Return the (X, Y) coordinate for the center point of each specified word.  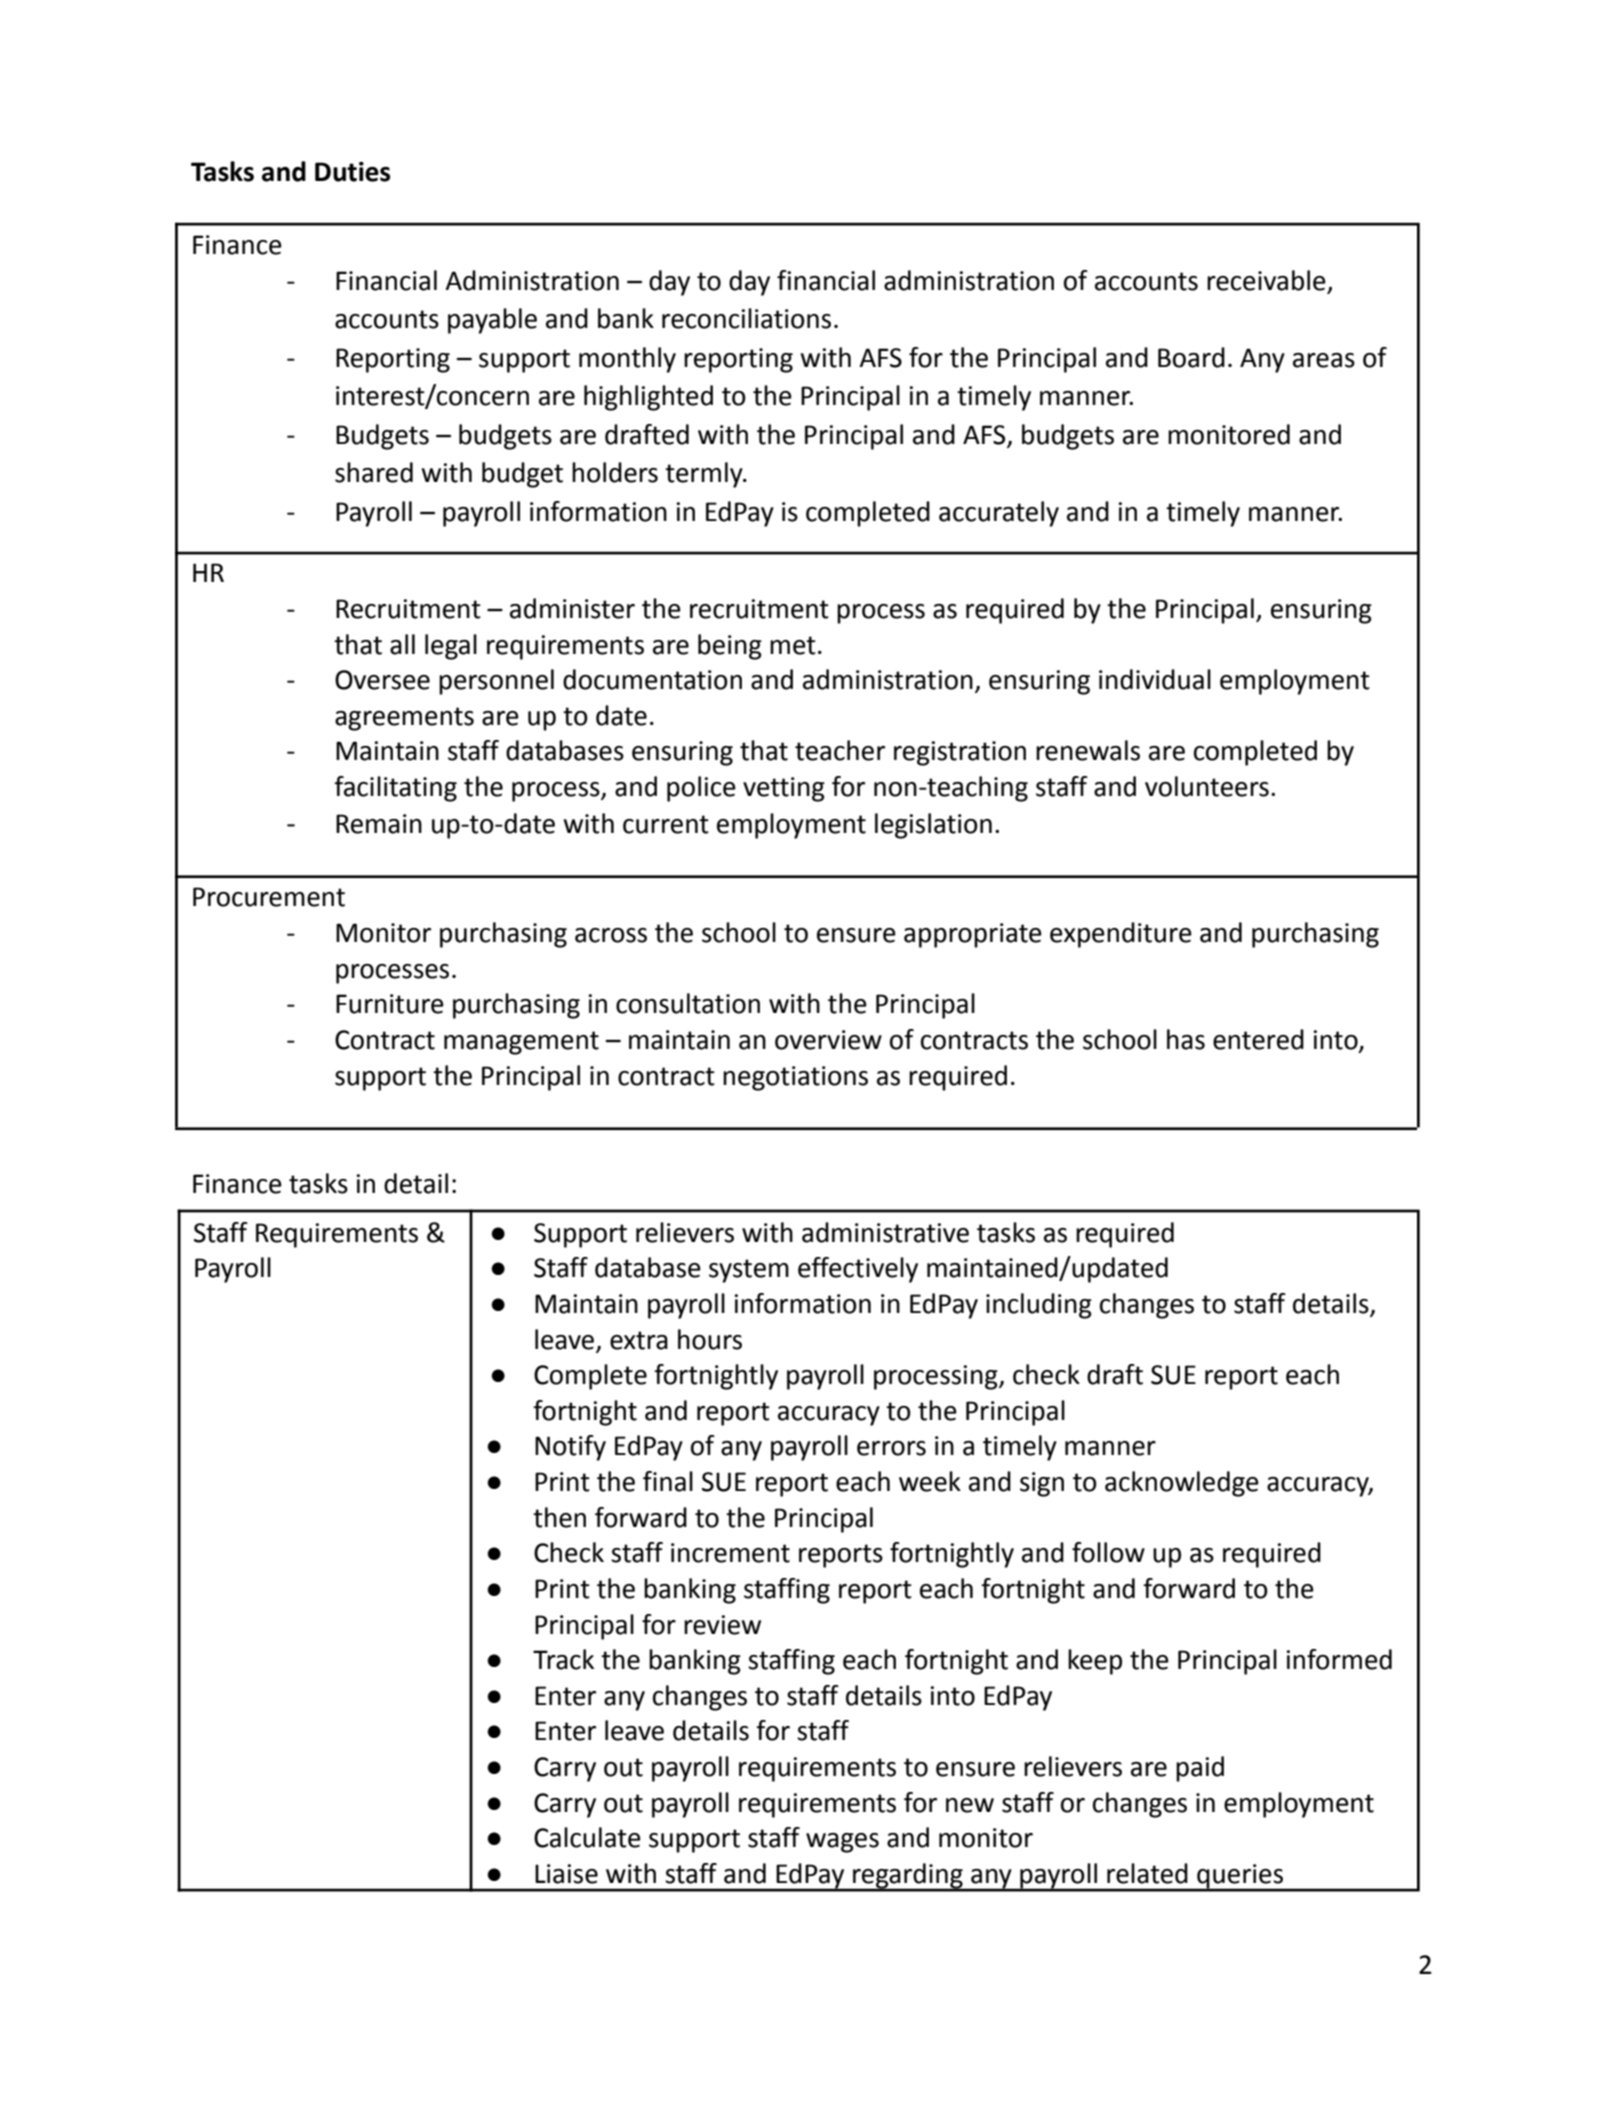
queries (1240, 1877)
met (793, 645)
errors (891, 1448)
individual (1155, 679)
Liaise (566, 1874)
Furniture (390, 1004)
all (402, 644)
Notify (570, 1448)
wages (842, 1843)
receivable (1267, 281)
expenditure (1121, 935)
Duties (352, 172)
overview (828, 1040)
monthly (627, 360)
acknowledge (1182, 1484)
